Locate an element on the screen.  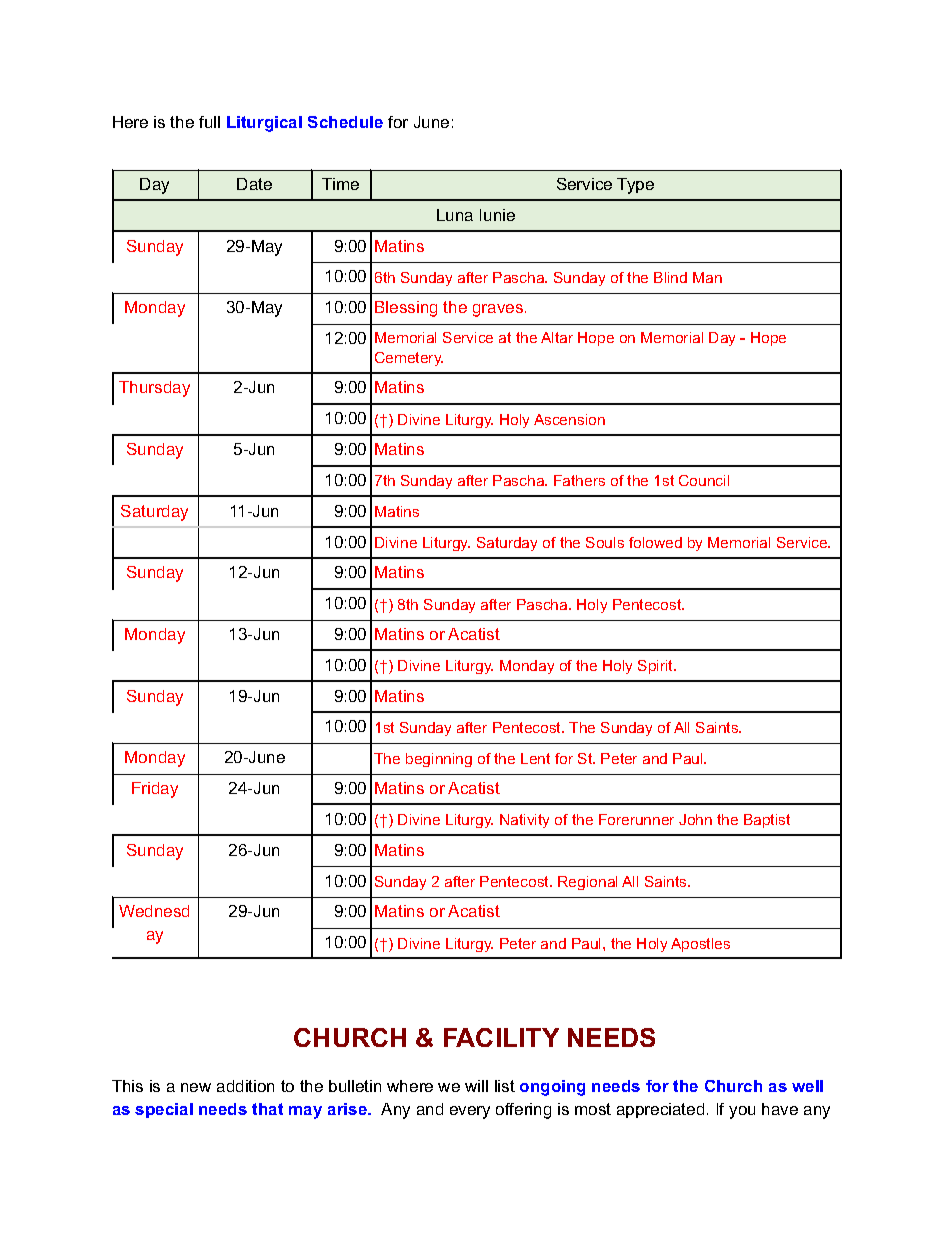
new is located at coordinates (196, 1087).
